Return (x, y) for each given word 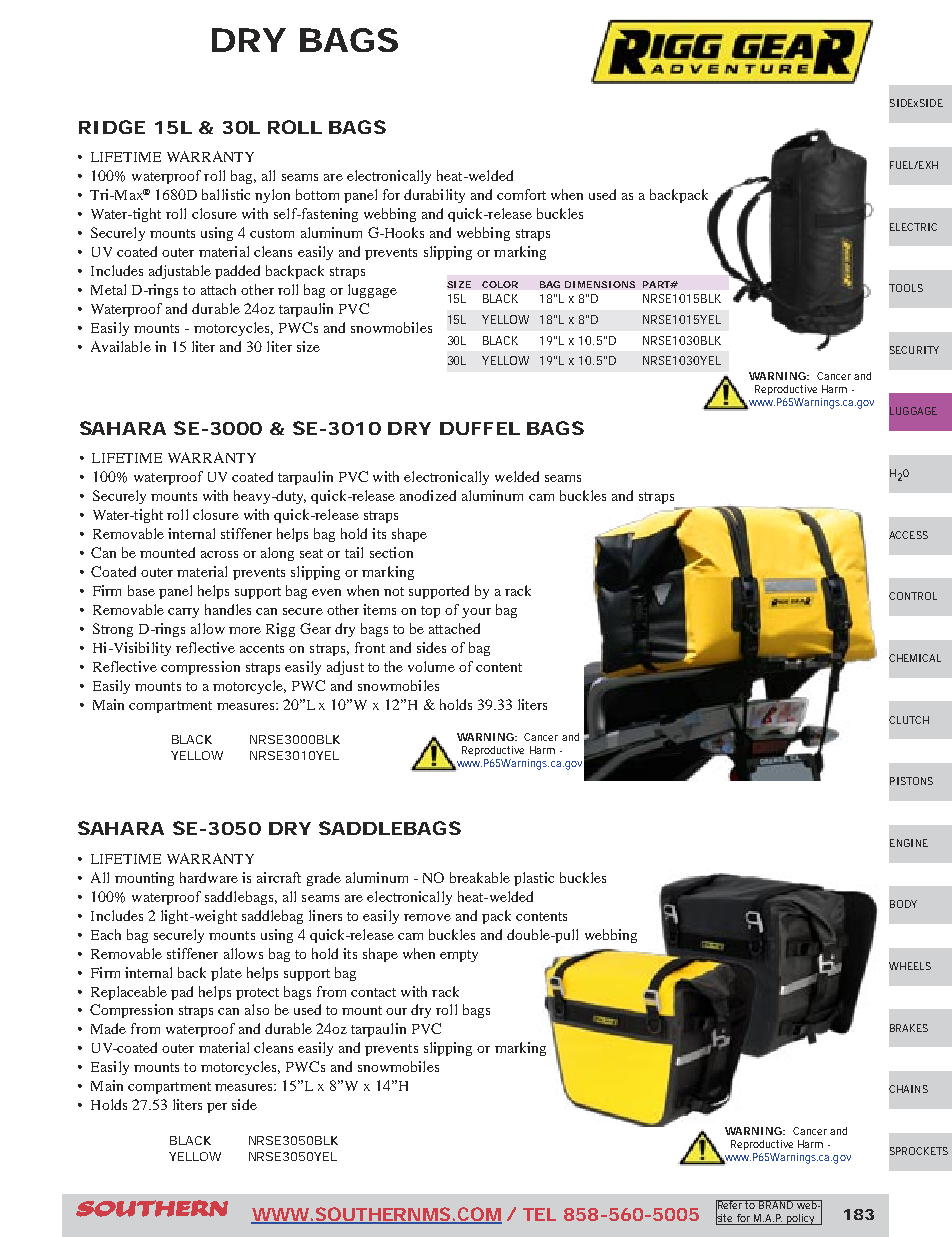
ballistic (226, 194)
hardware (209, 877)
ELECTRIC (913, 227)
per (217, 1108)
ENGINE (909, 843)
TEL (539, 1214)
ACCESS (908, 535)
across (219, 554)
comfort (521, 194)
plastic (534, 879)
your (476, 613)
